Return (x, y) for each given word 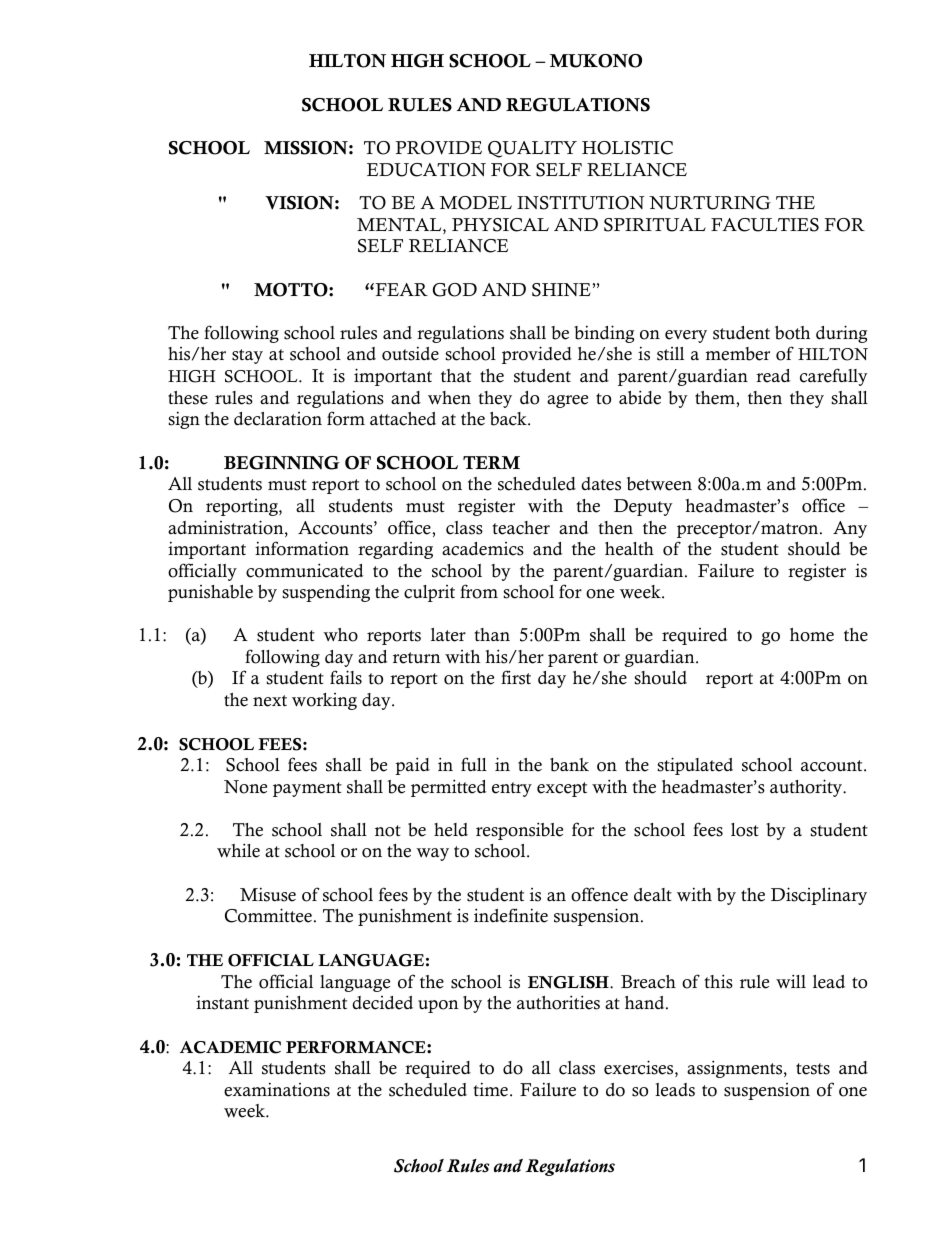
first (516, 677)
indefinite (511, 915)
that (456, 375)
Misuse (268, 894)
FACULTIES (765, 225)
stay (247, 356)
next (270, 701)
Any (850, 529)
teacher (521, 528)
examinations (277, 1089)
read (773, 376)
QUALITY (532, 149)
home (812, 635)
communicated (305, 570)
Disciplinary (819, 896)
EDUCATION (426, 170)
